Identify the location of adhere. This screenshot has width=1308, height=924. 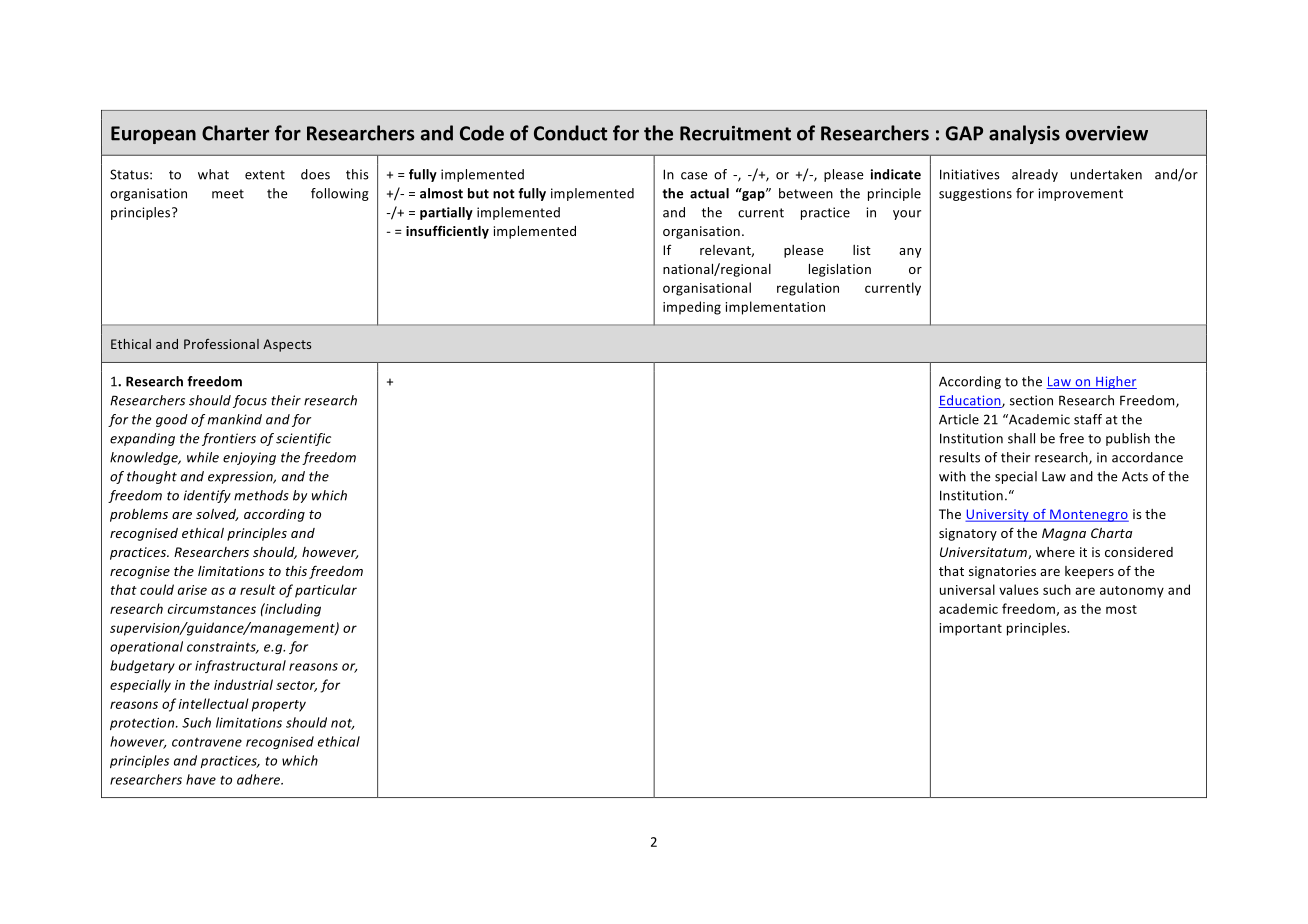
(260, 779).
